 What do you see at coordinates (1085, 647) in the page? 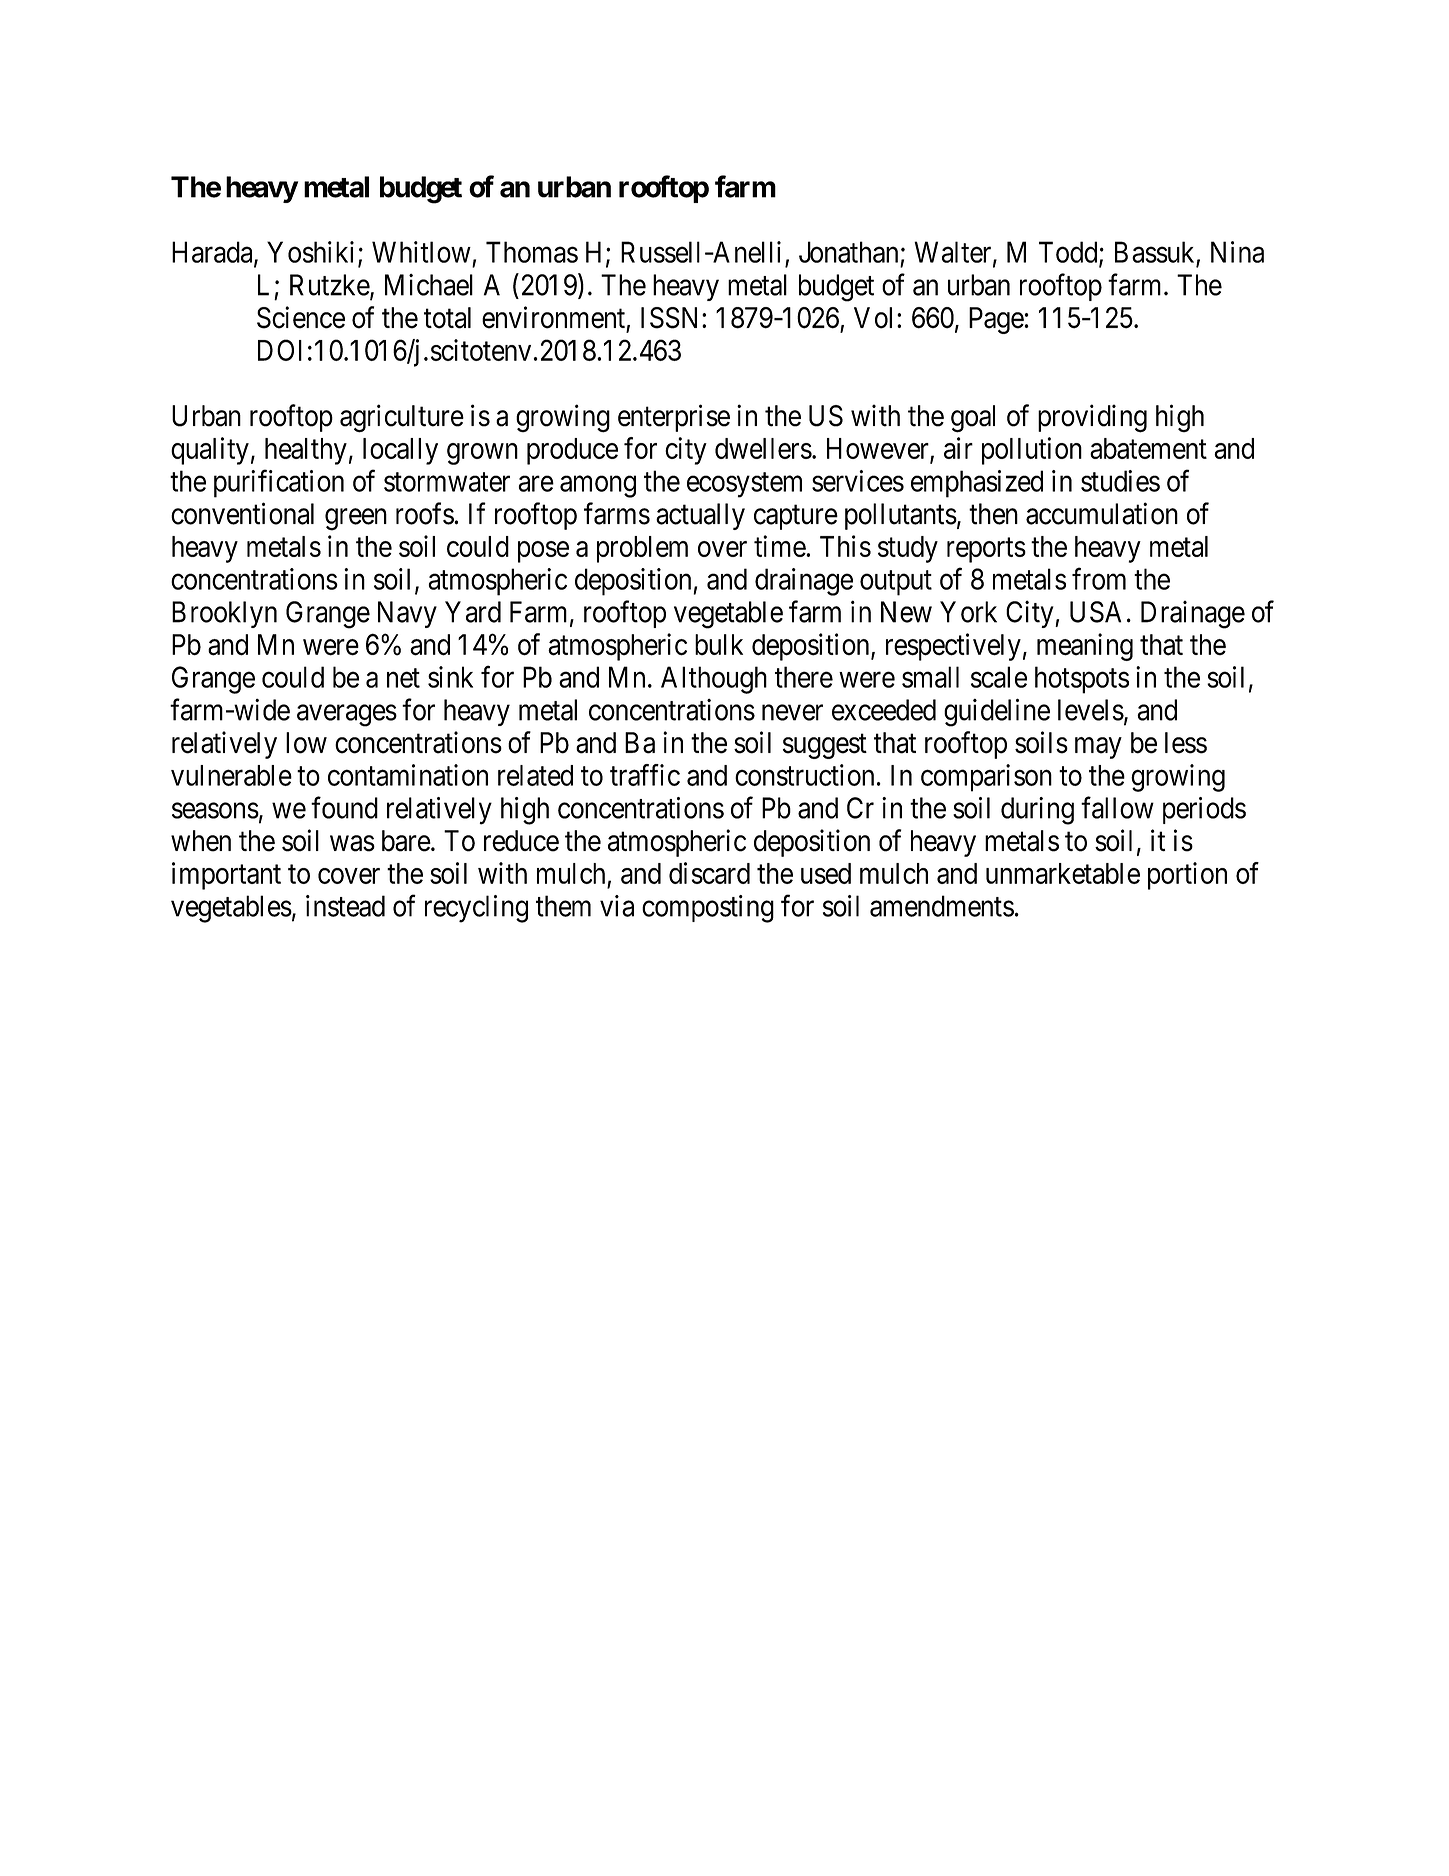
I see `meaning` at bounding box center [1085, 647].
